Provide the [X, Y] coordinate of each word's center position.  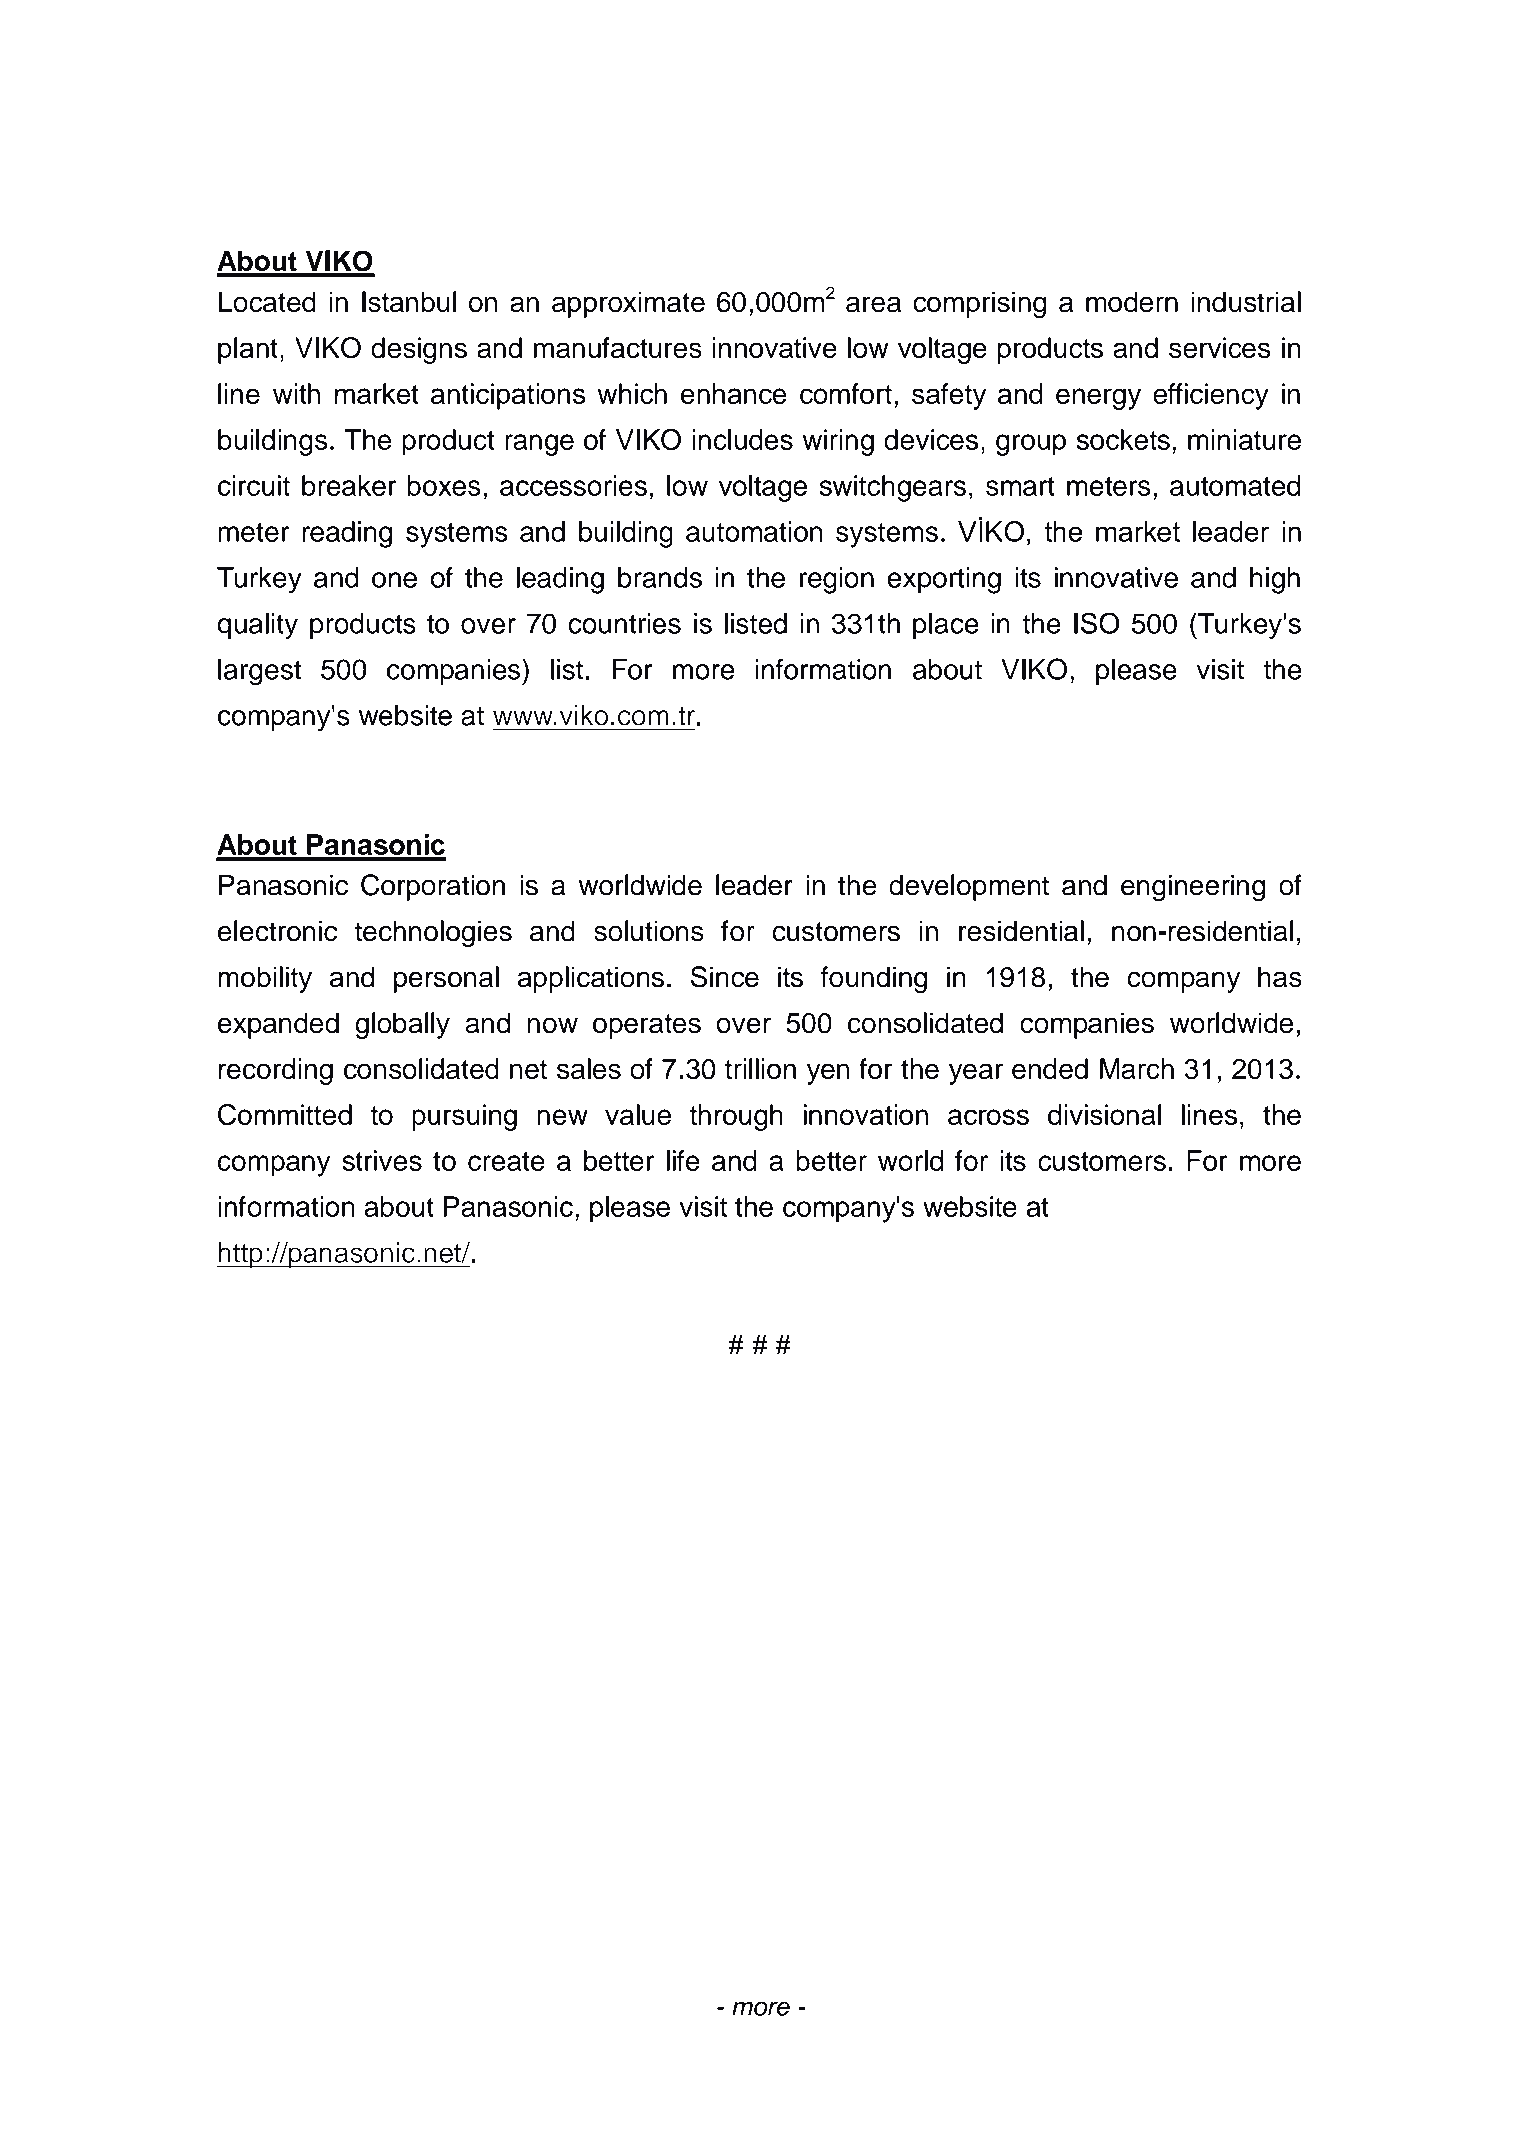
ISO [1097, 623]
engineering [1193, 888]
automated [1235, 485]
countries [624, 623]
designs [419, 350]
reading [347, 534]
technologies [433, 933]
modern [1132, 302]
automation [754, 531]
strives [382, 1160]
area [873, 304]
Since [725, 977]
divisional [1104, 1114]
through [736, 1117]
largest [260, 672]
